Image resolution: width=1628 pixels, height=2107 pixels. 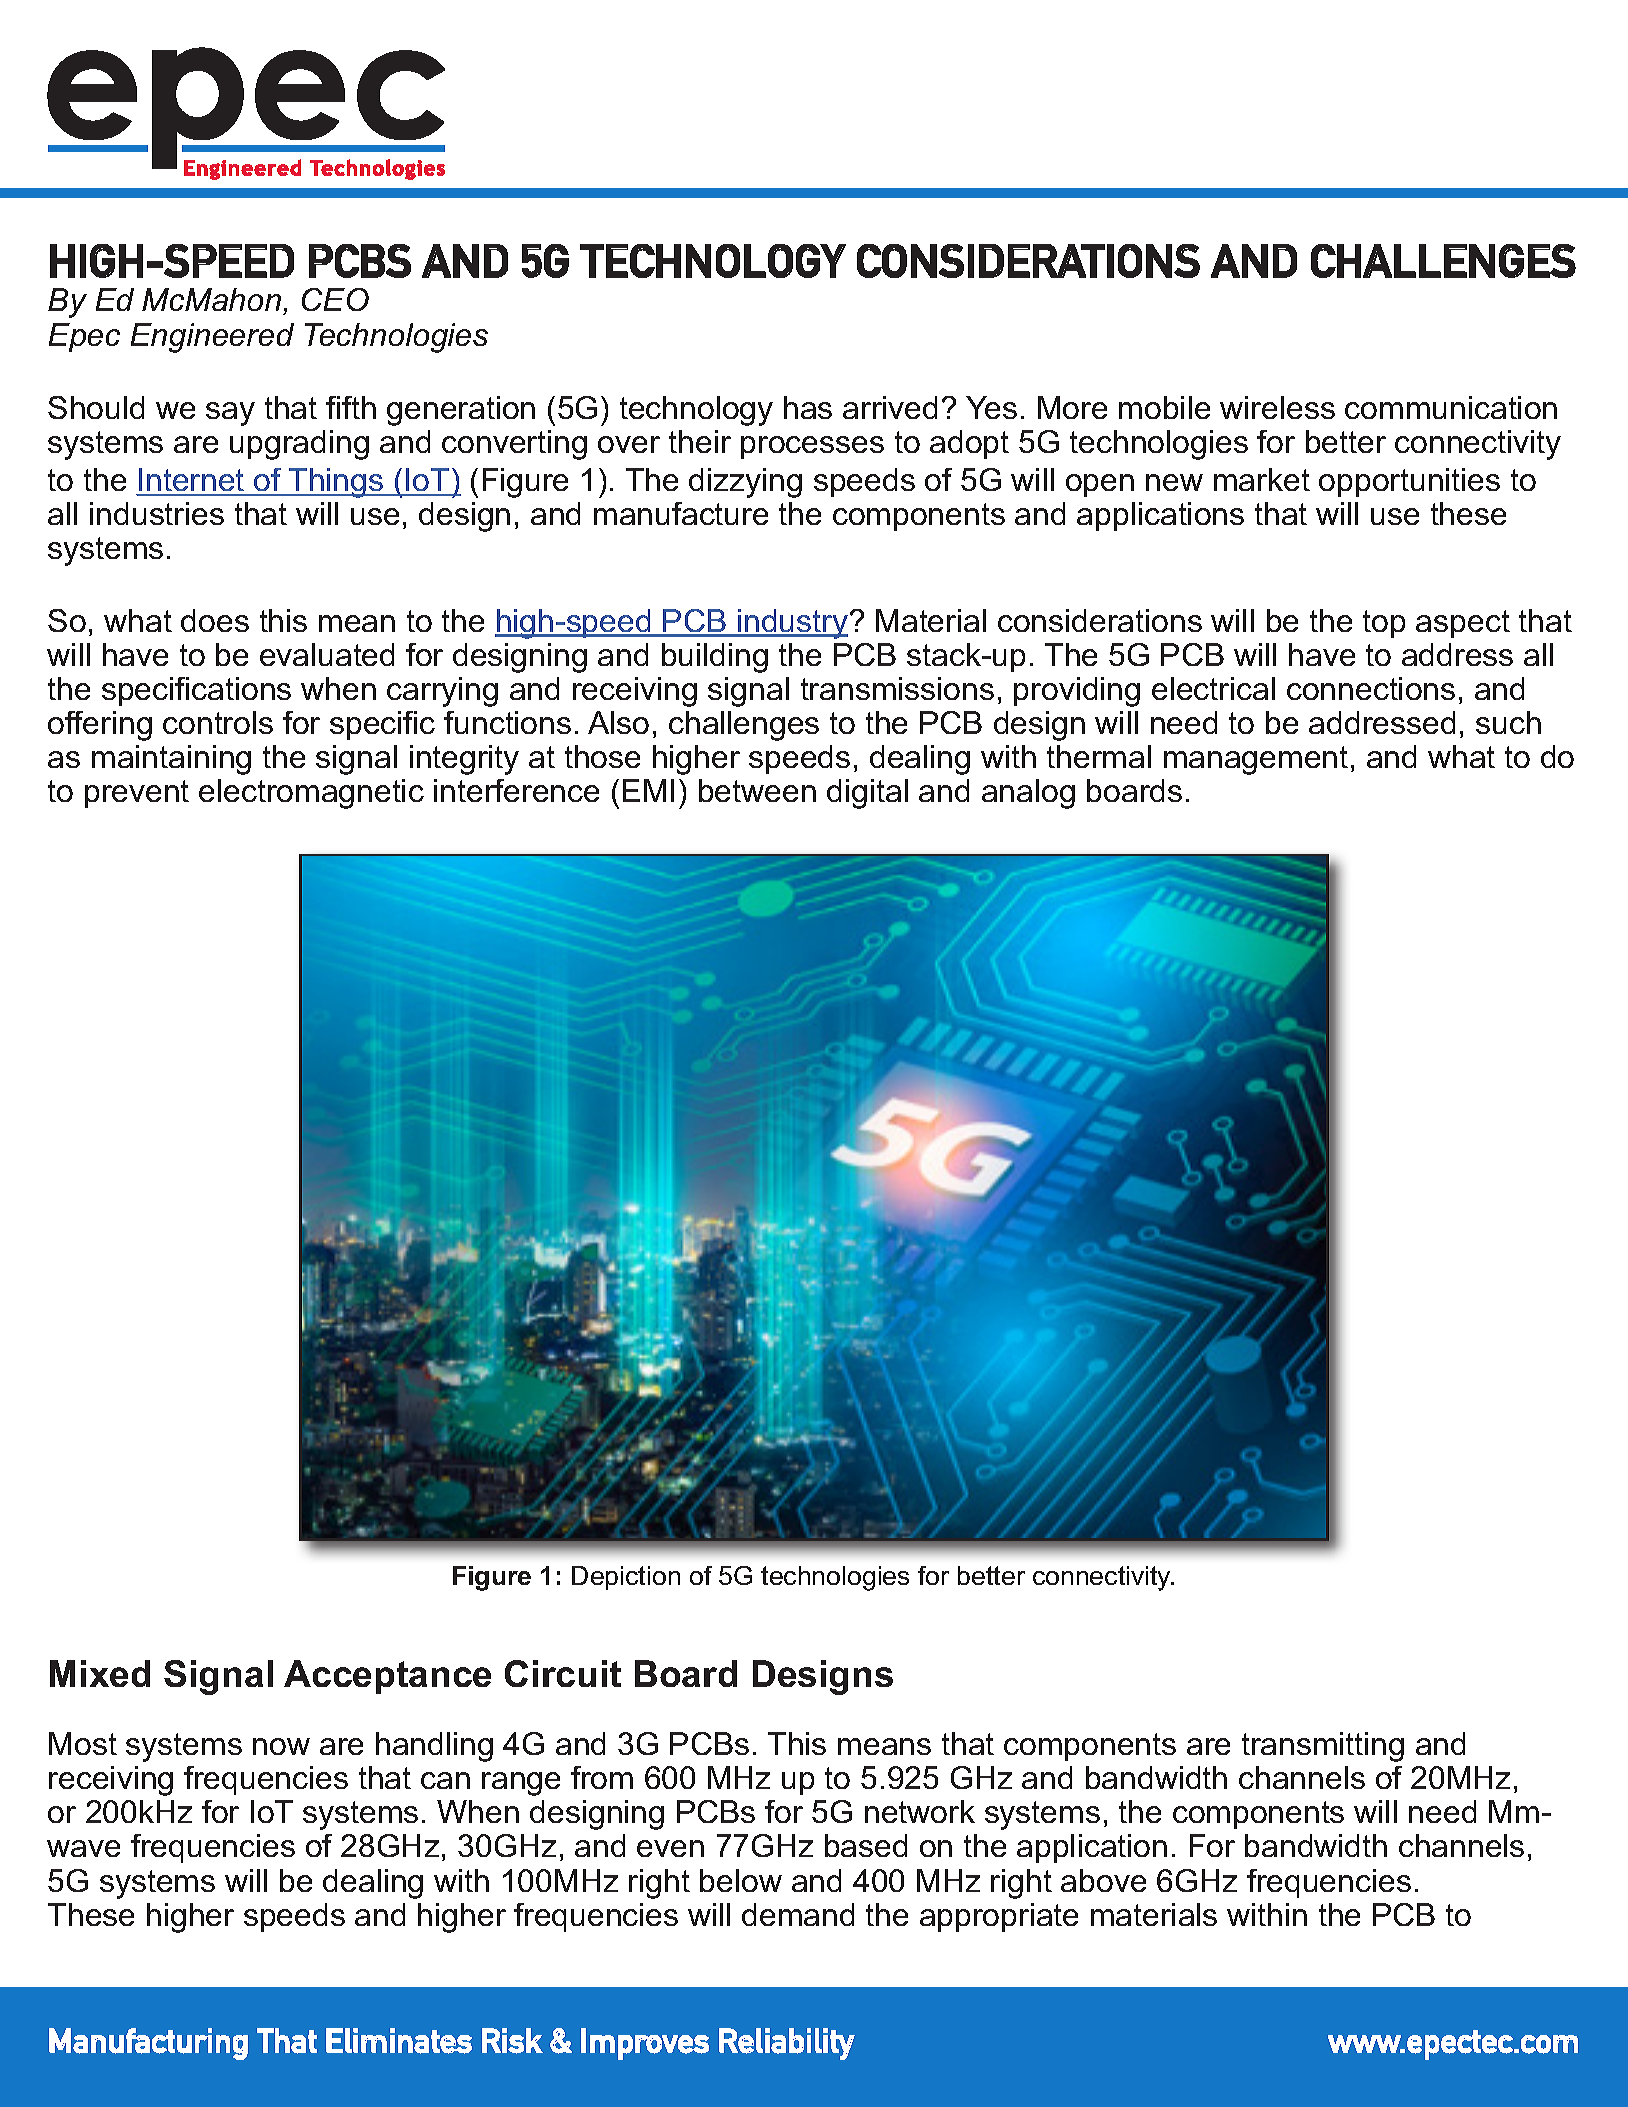 What do you see at coordinates (1323, 1747) in the image?
I see `transmitting` at bounding box center [1323, 1747].
